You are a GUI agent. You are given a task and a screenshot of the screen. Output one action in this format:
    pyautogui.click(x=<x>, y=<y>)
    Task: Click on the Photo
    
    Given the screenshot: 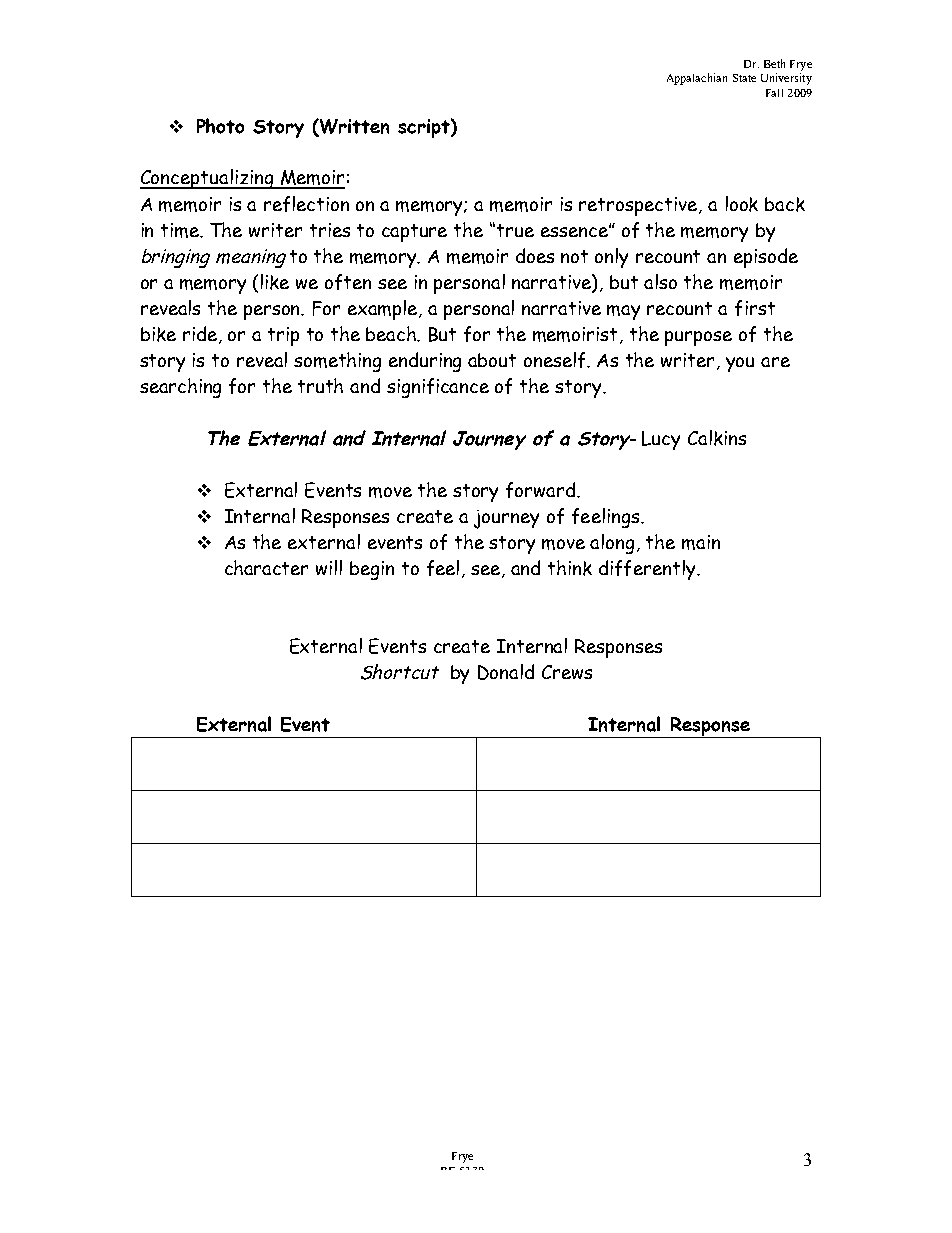 What is the action you would take?
    pyautogui.click(x=220, y=126)
